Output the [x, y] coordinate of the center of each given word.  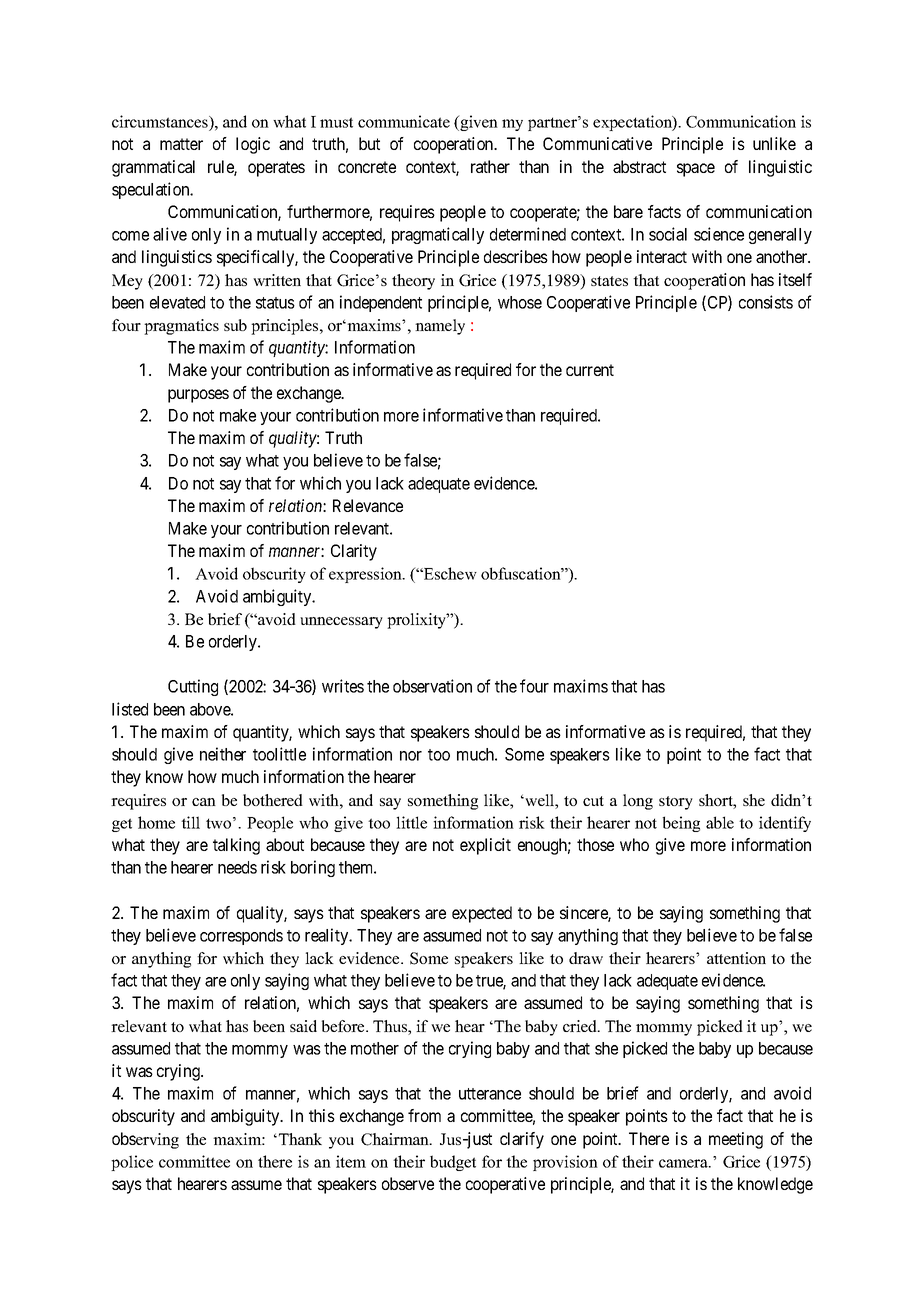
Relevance [368, 505]
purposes [198, 396]
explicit [485, 846]
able [720, 822]
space [696, 170]
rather [490, 166]
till [190, 822]
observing [145, 1140]
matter [181, 144]
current [590, 370]
